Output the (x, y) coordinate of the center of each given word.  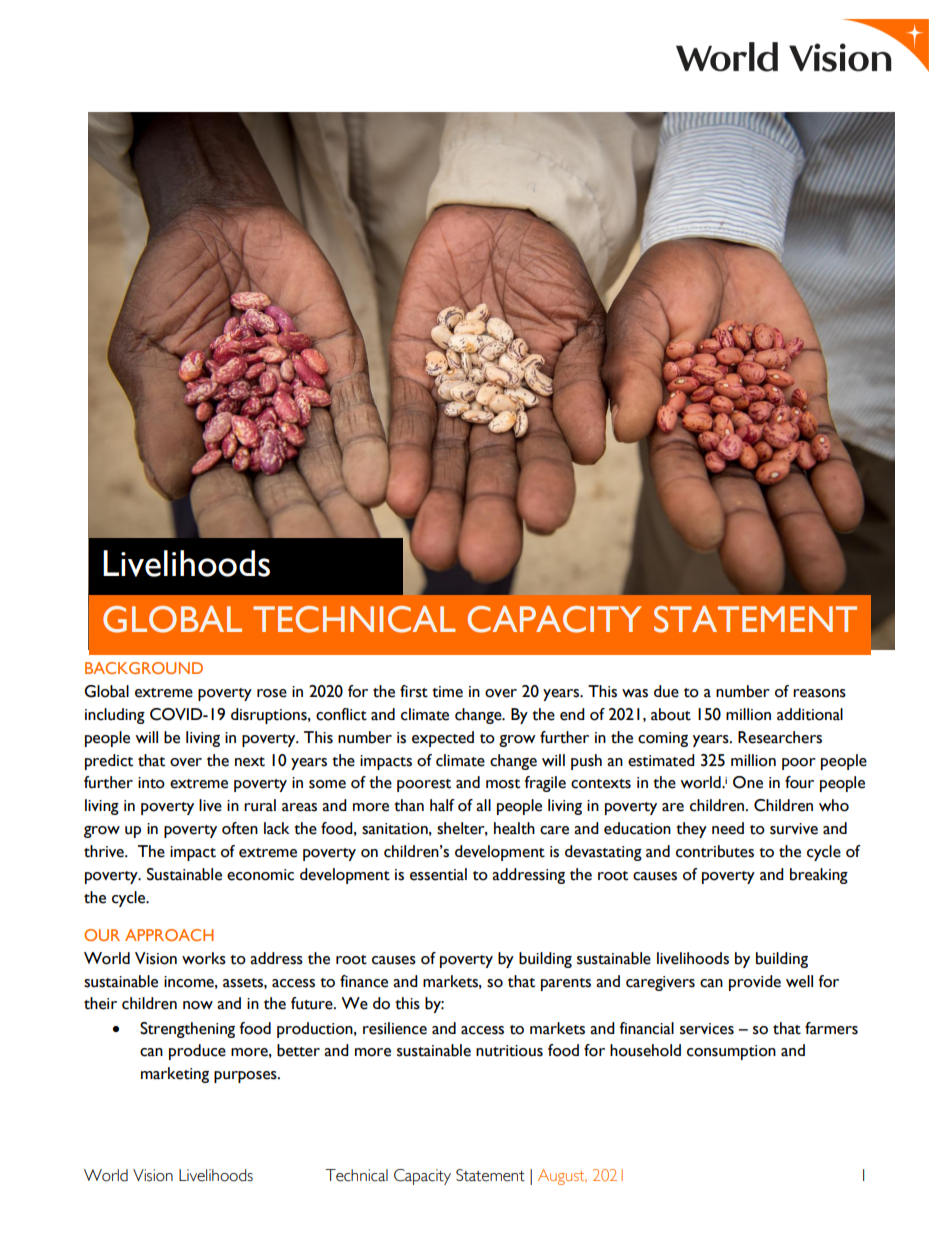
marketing (175, 1075)
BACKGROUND (144, 668)
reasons (819, 693)
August (562, 1177)
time (447, 692)
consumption (731, 1052)
